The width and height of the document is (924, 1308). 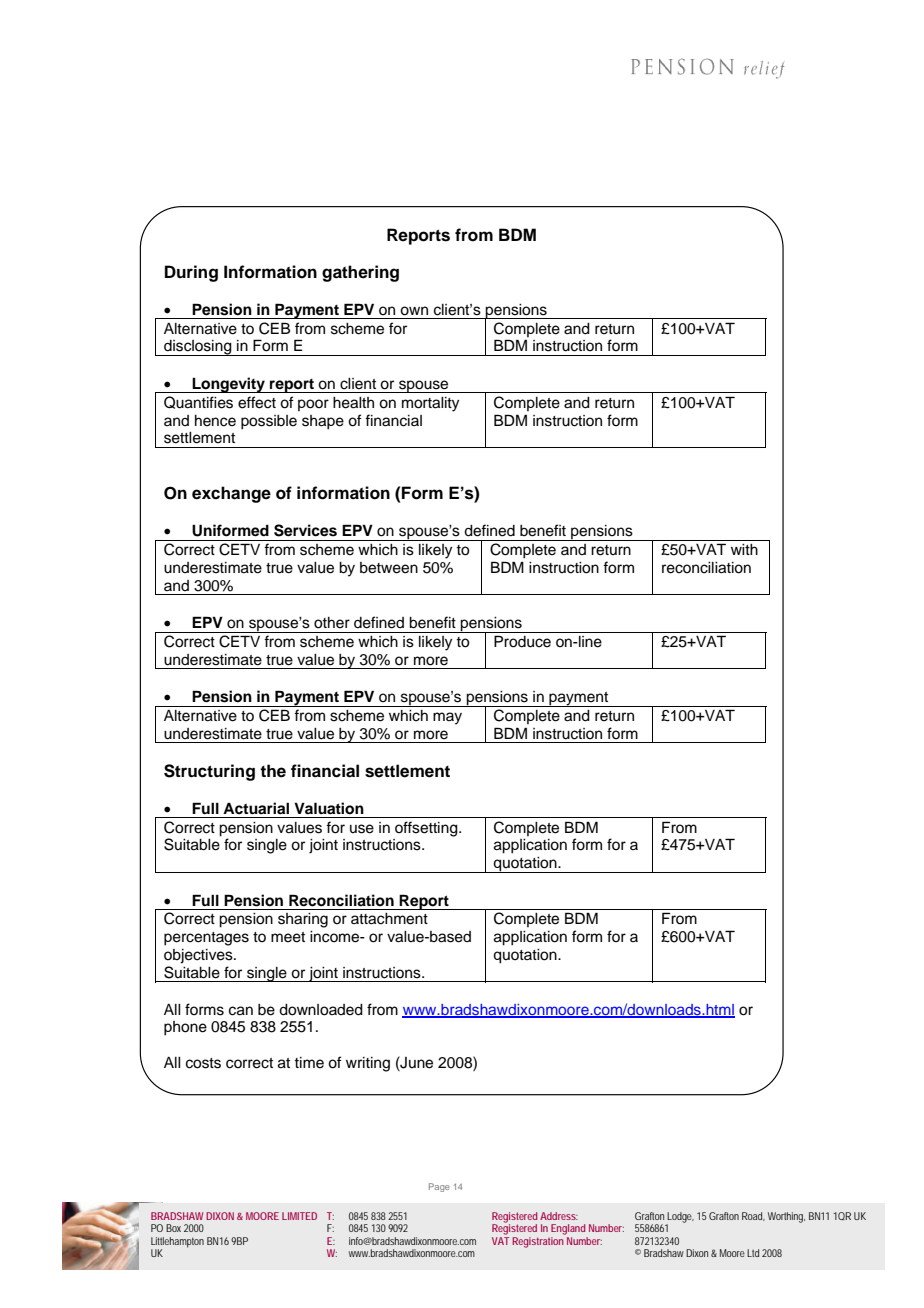 I want to click on During, so click(x=191, y=273).
